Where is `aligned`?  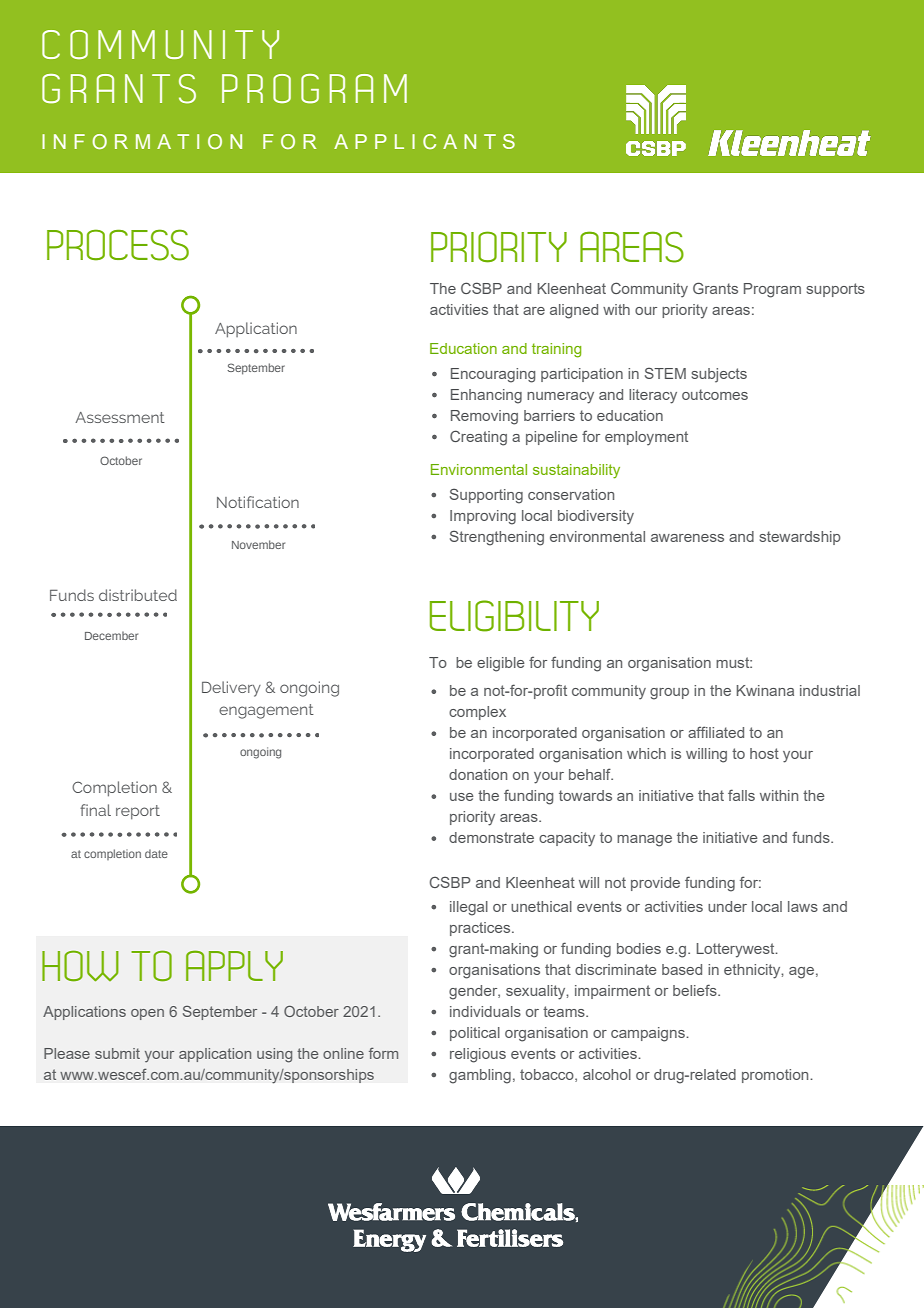
aligned is located at coordinates (574, 311).
